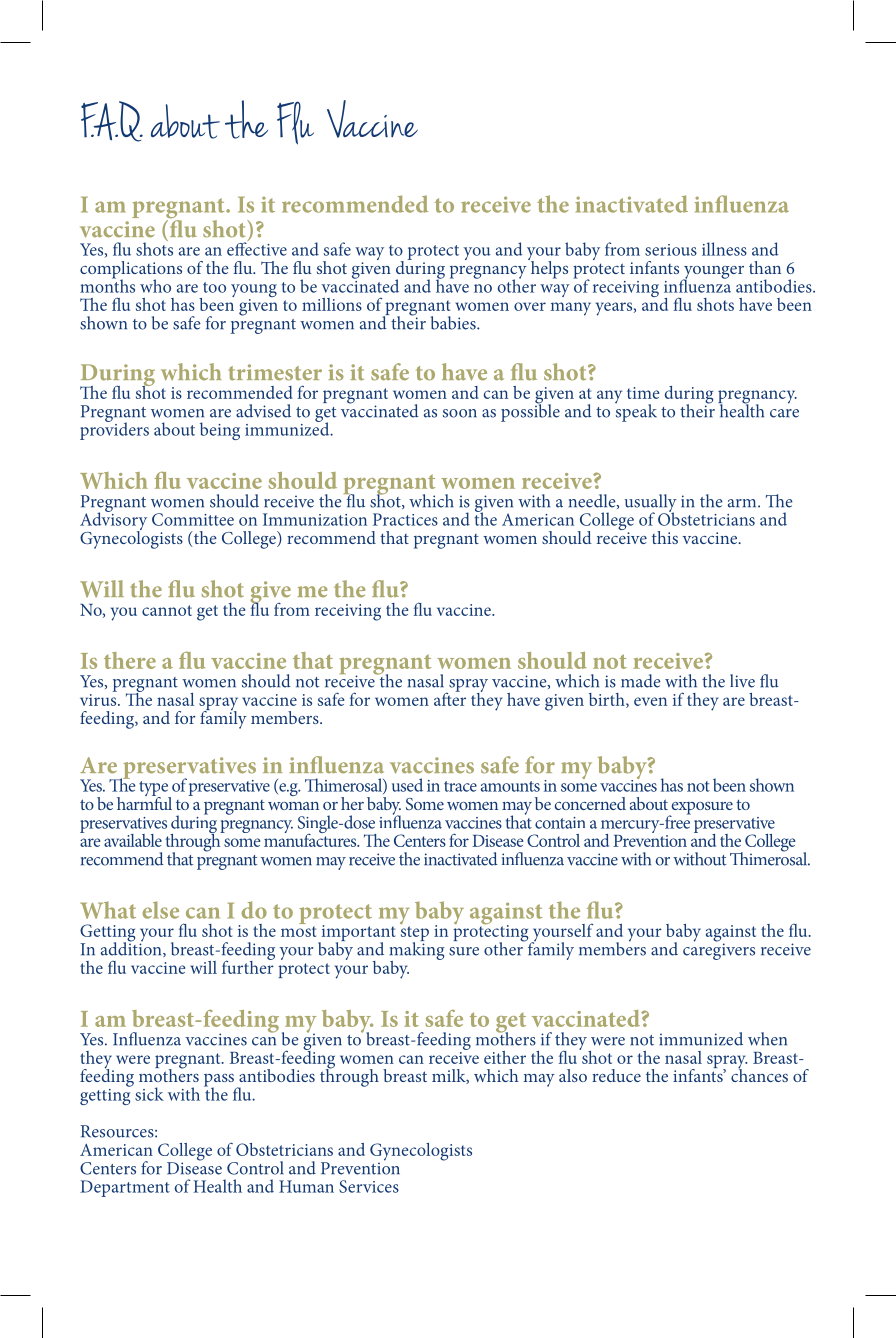  I want to click on step, so click(415, 935).
